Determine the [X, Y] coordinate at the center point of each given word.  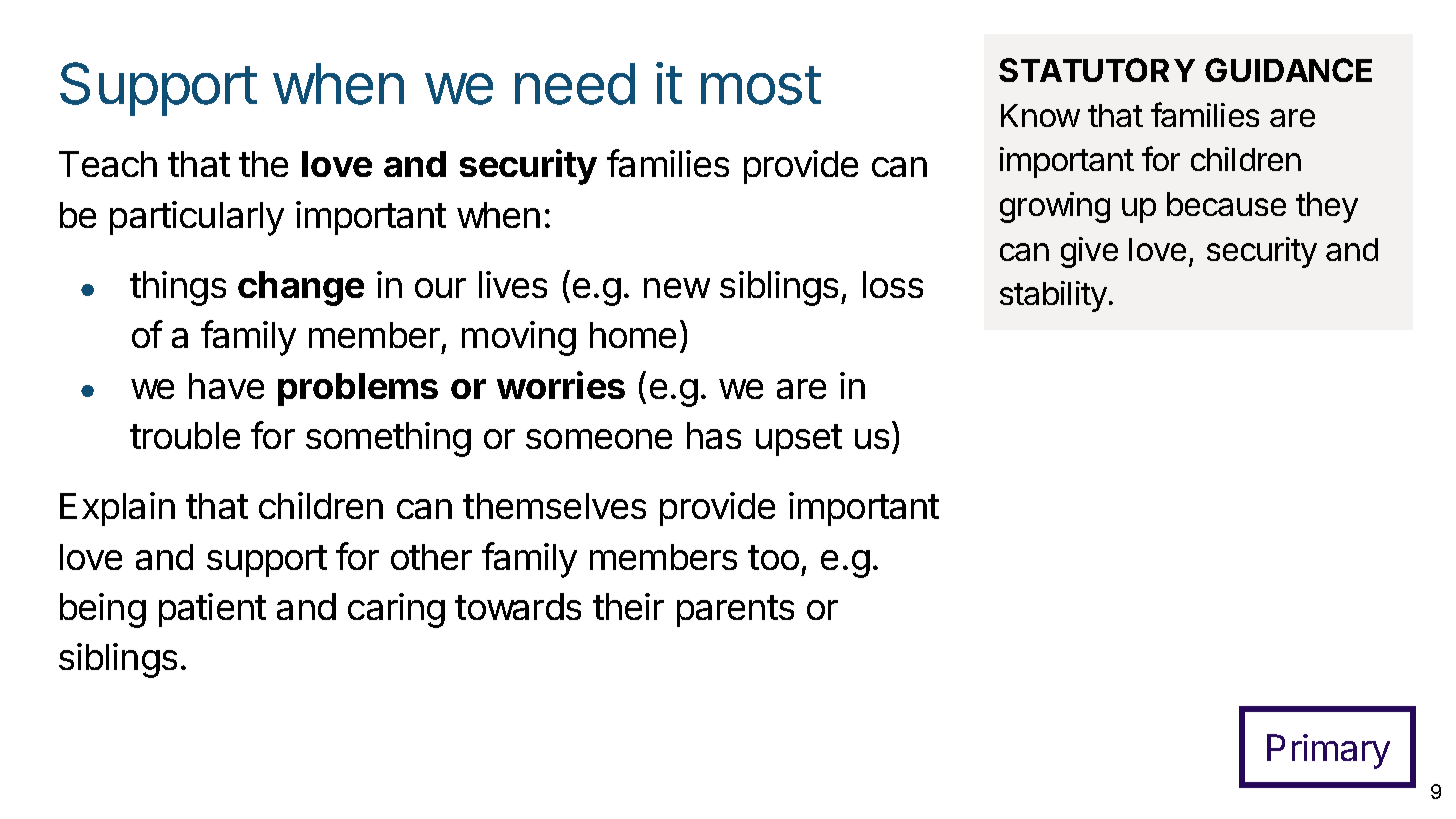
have [226, 386]
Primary [1328, 751]
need [575, 84]
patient [212, 610]
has [714, 435]
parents [735, 611]
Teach [108, 164]
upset [799, 440]
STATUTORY [1097, 70]
